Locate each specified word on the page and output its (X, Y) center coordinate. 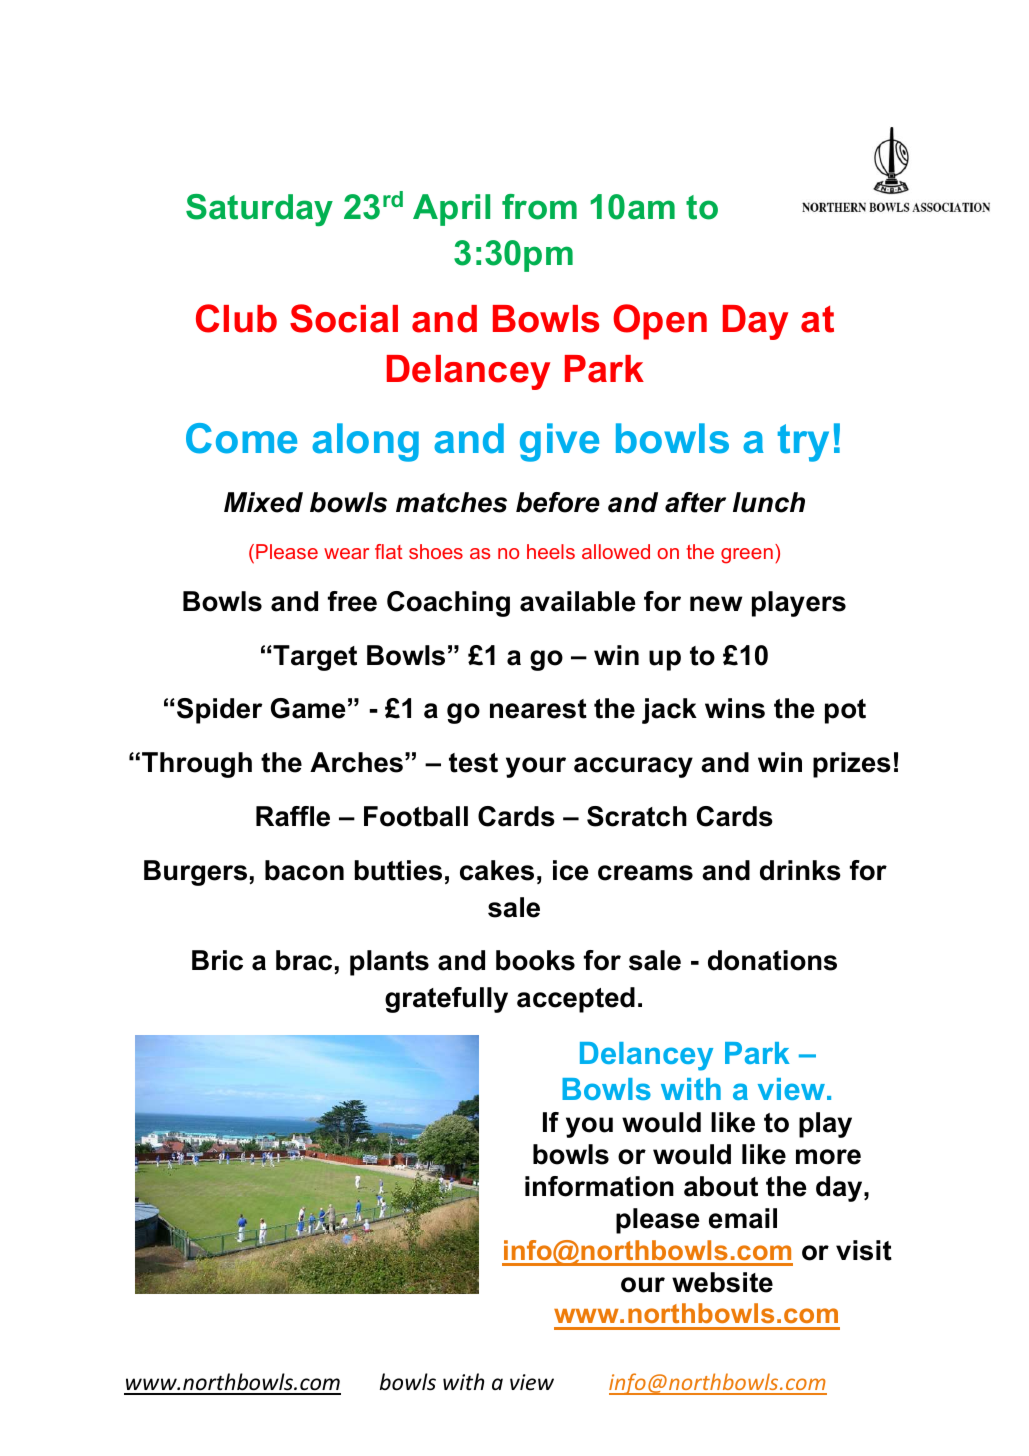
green (747, 556)
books (535, 960)
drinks (800, 870)
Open (660, 322)
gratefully (446, 1000)
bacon (304, 870)
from (539, 207)
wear (346, 553)
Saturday (259, 210)
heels (551, 551)
